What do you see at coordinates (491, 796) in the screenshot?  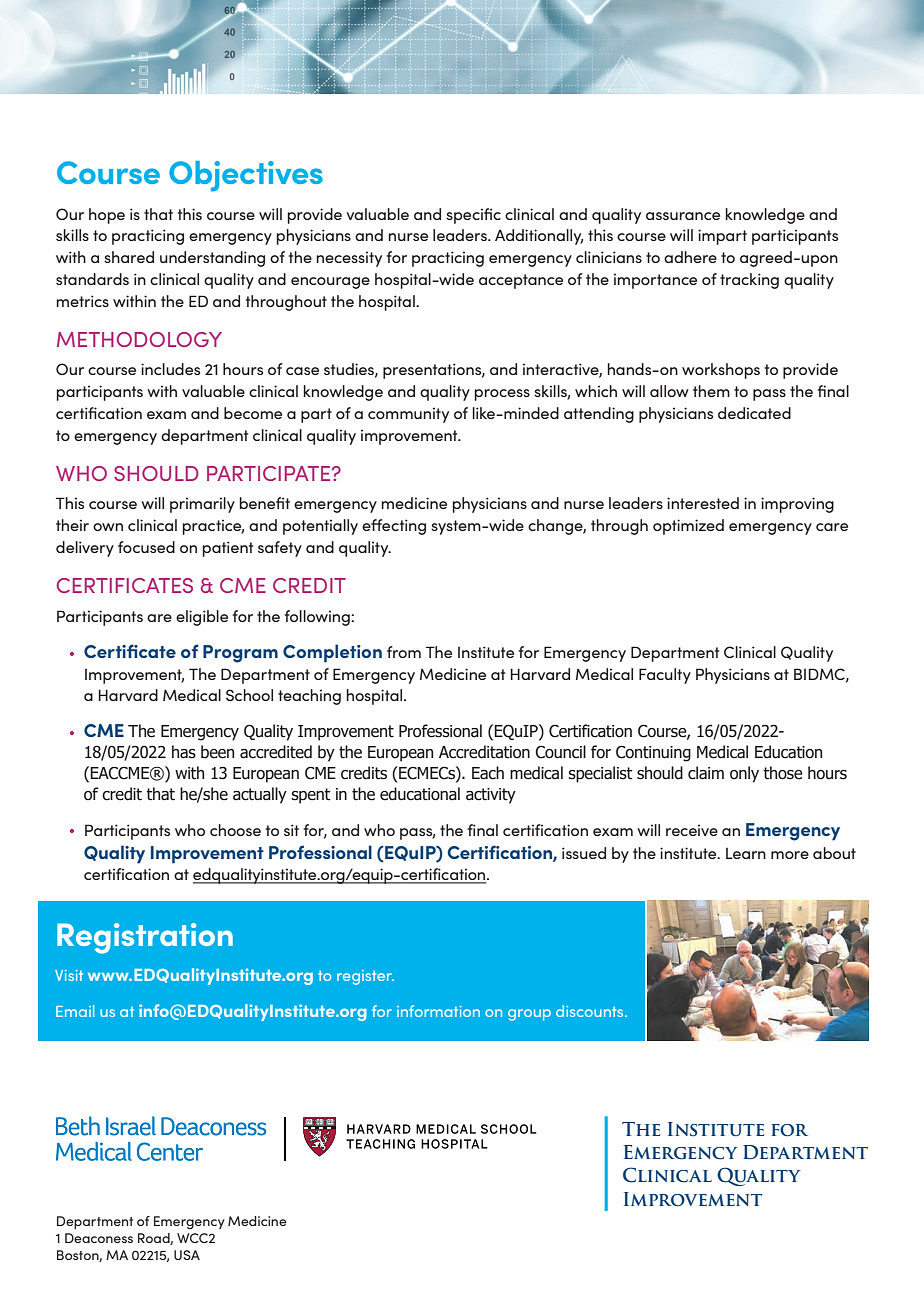 I see `activity` at bounding box center [491, 796].
